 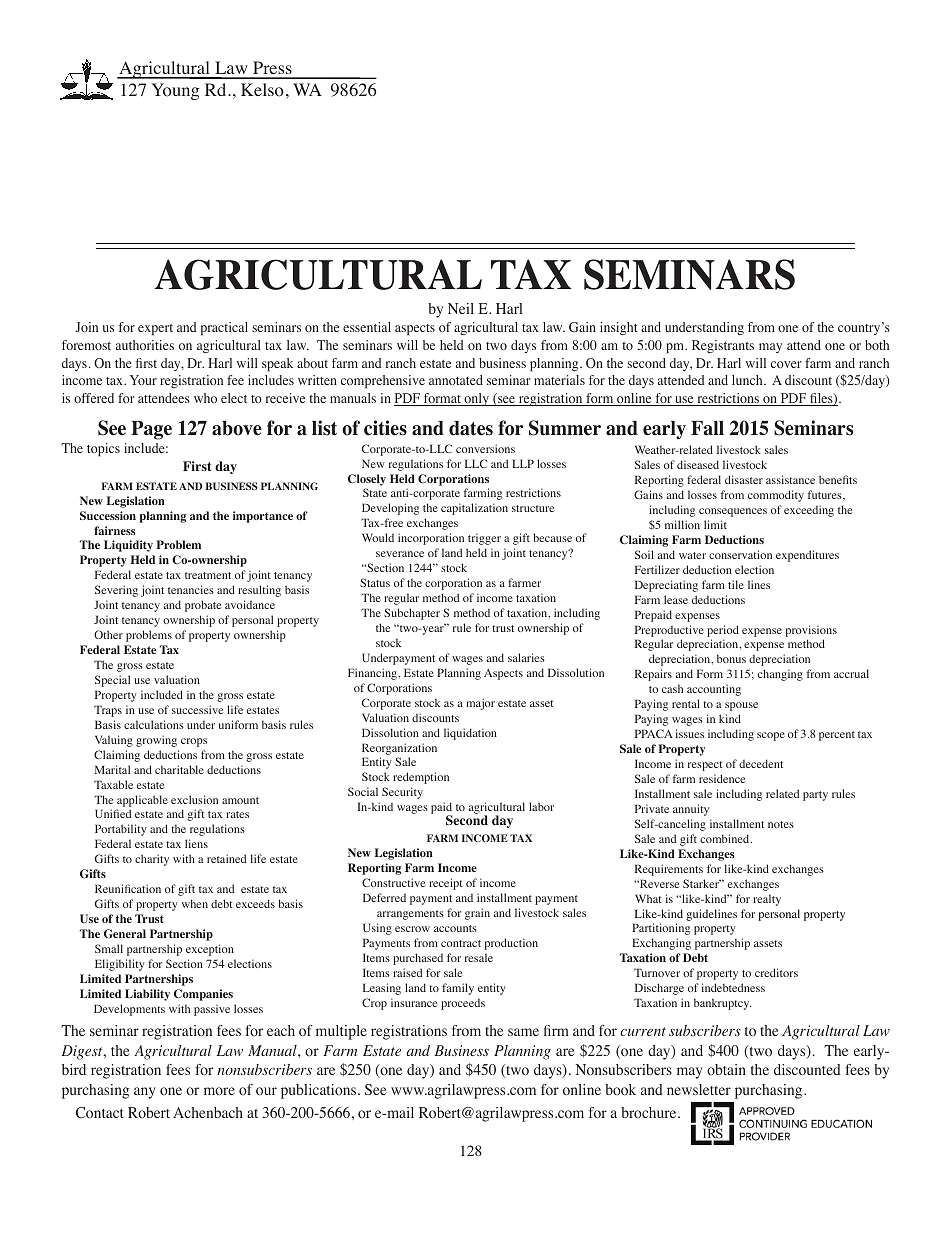 I want to click on Young, so click(x=175, y=91).
